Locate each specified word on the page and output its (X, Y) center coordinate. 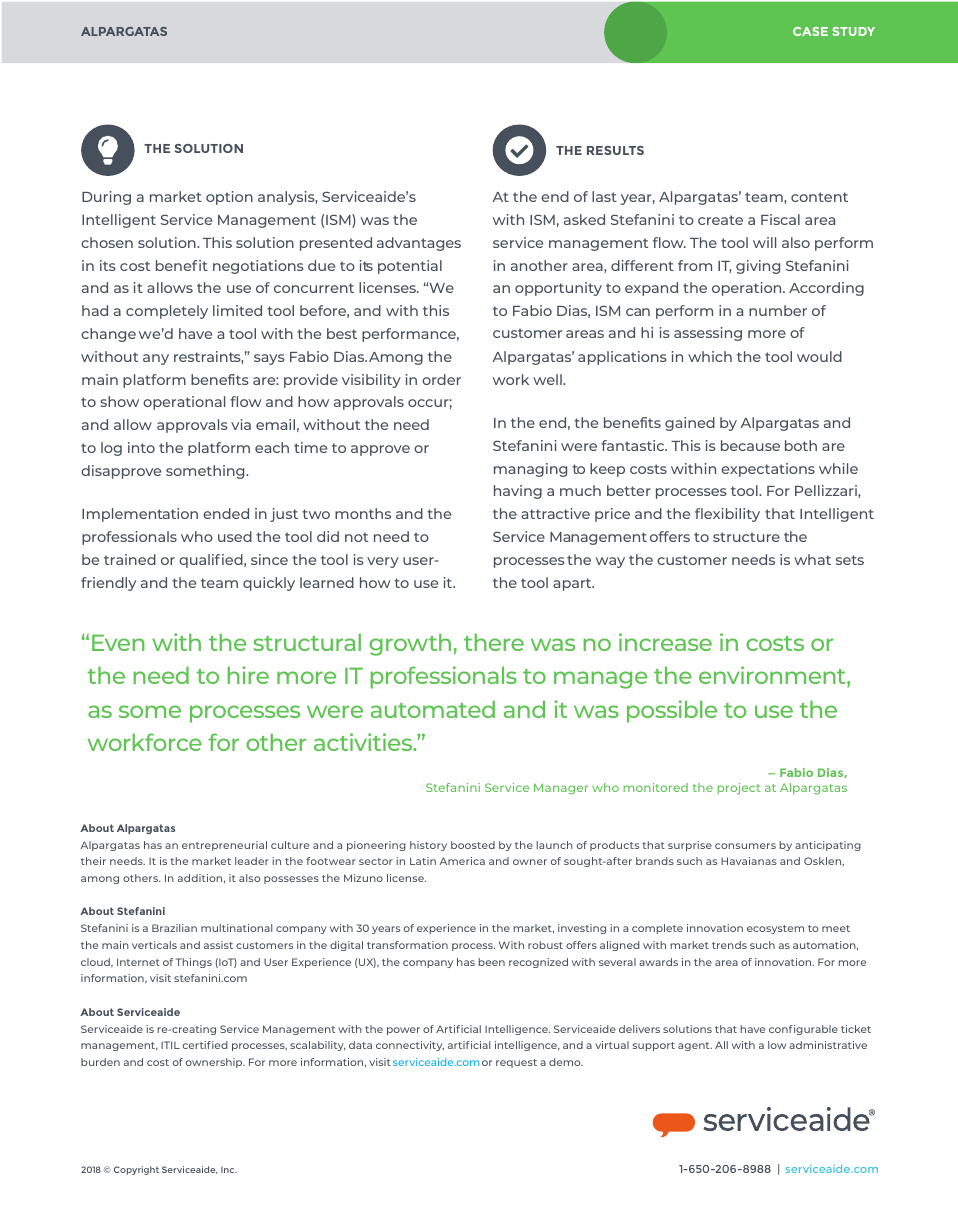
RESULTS (615, 150)
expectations (768, 470)
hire (248, 675)
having (518, 492)
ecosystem (775, 929)
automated (433, 709)
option (229, 198)
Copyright (136, 1170)
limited (237, 310)
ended (226, 513)
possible (672, 711)
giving (758, 267)
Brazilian (174, 928)
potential (410, 267)
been (491, 962)
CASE (810, 31)
